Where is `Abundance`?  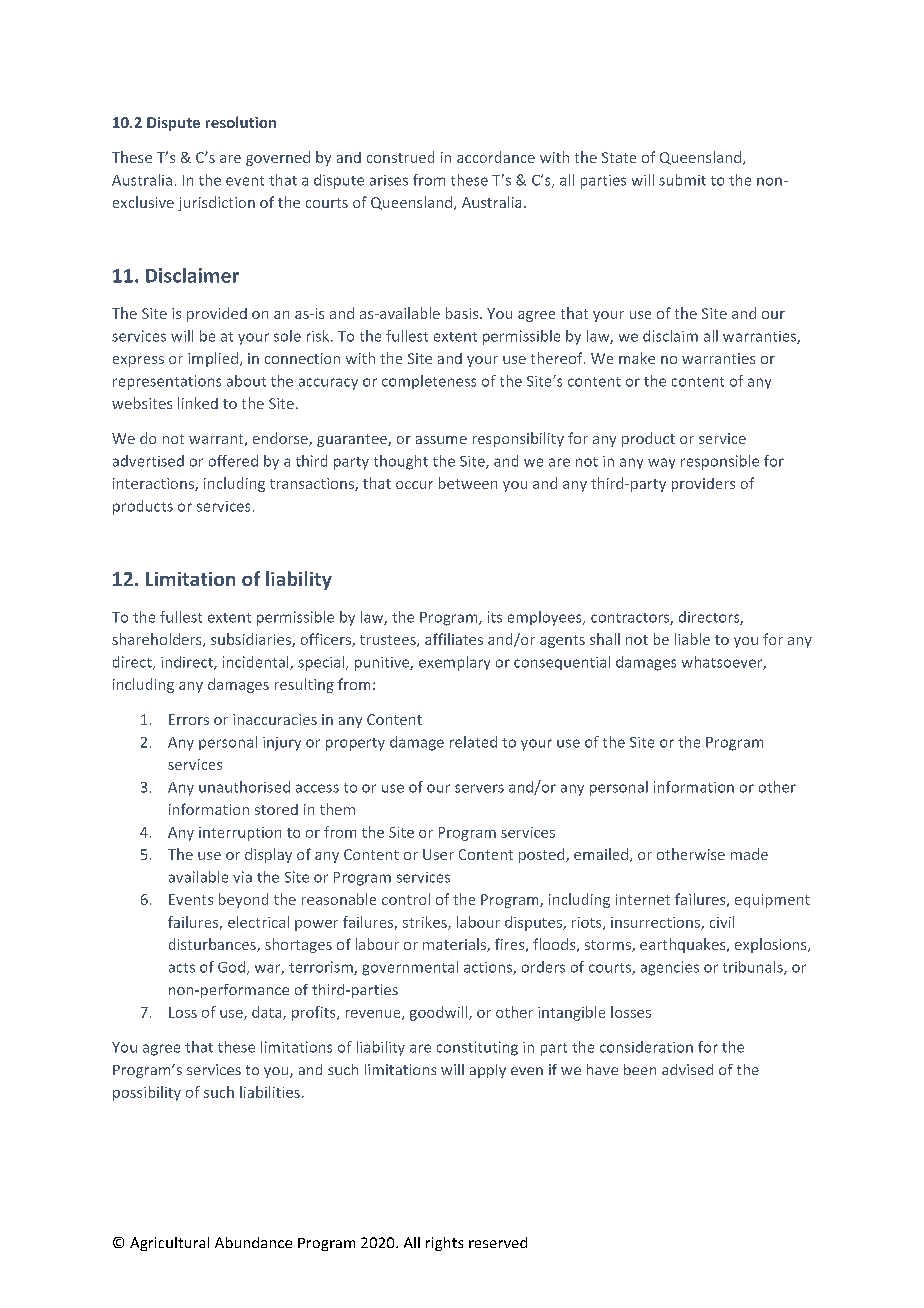
Abundance is located at coordinates (253, 1242).
